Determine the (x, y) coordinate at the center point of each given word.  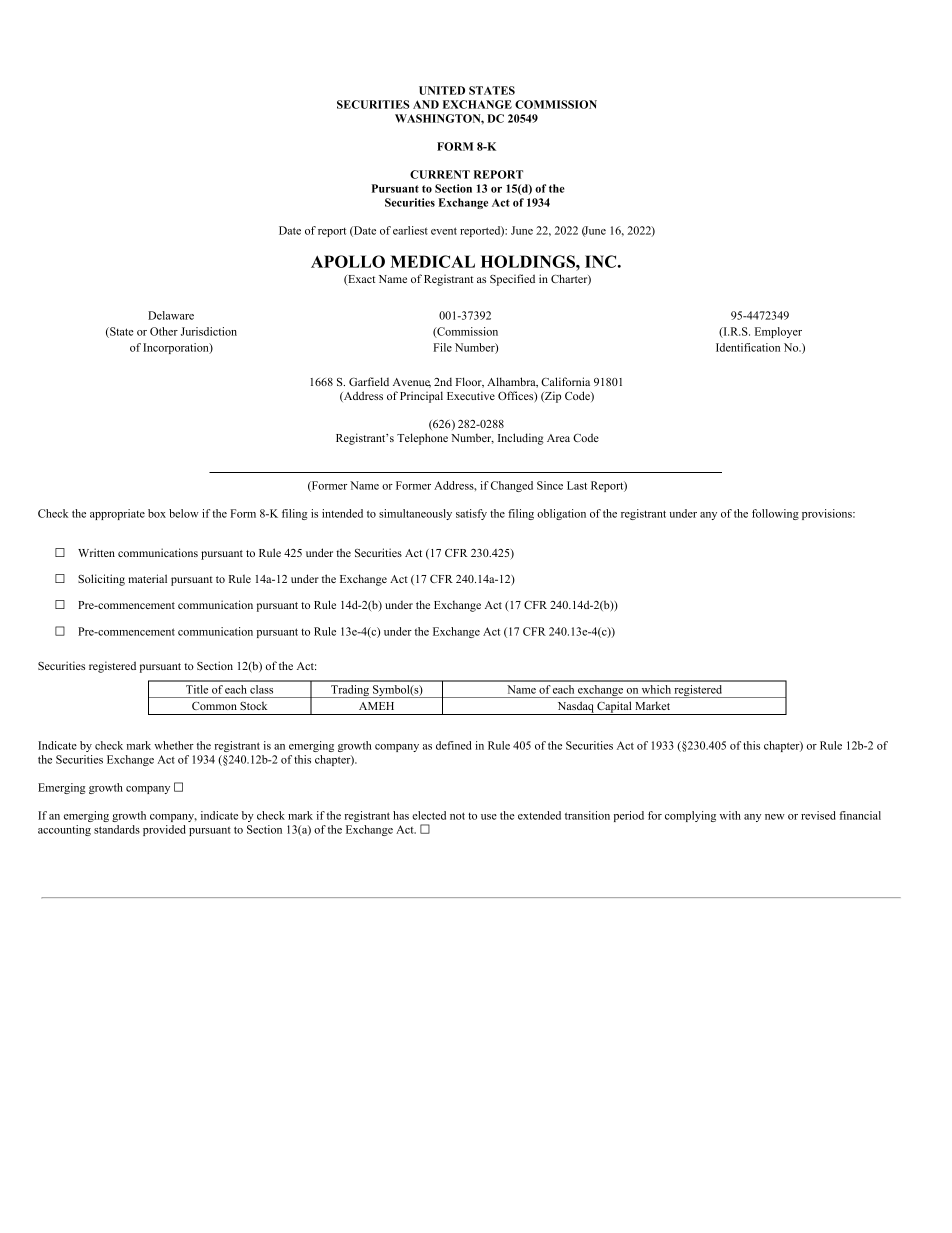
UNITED (442, 90)
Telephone (422, 439)
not (457, 816)
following (775, 514)
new (775, 817)
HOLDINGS (529, 261)
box (157, 513)
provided (164, 830)
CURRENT (440, 174)
